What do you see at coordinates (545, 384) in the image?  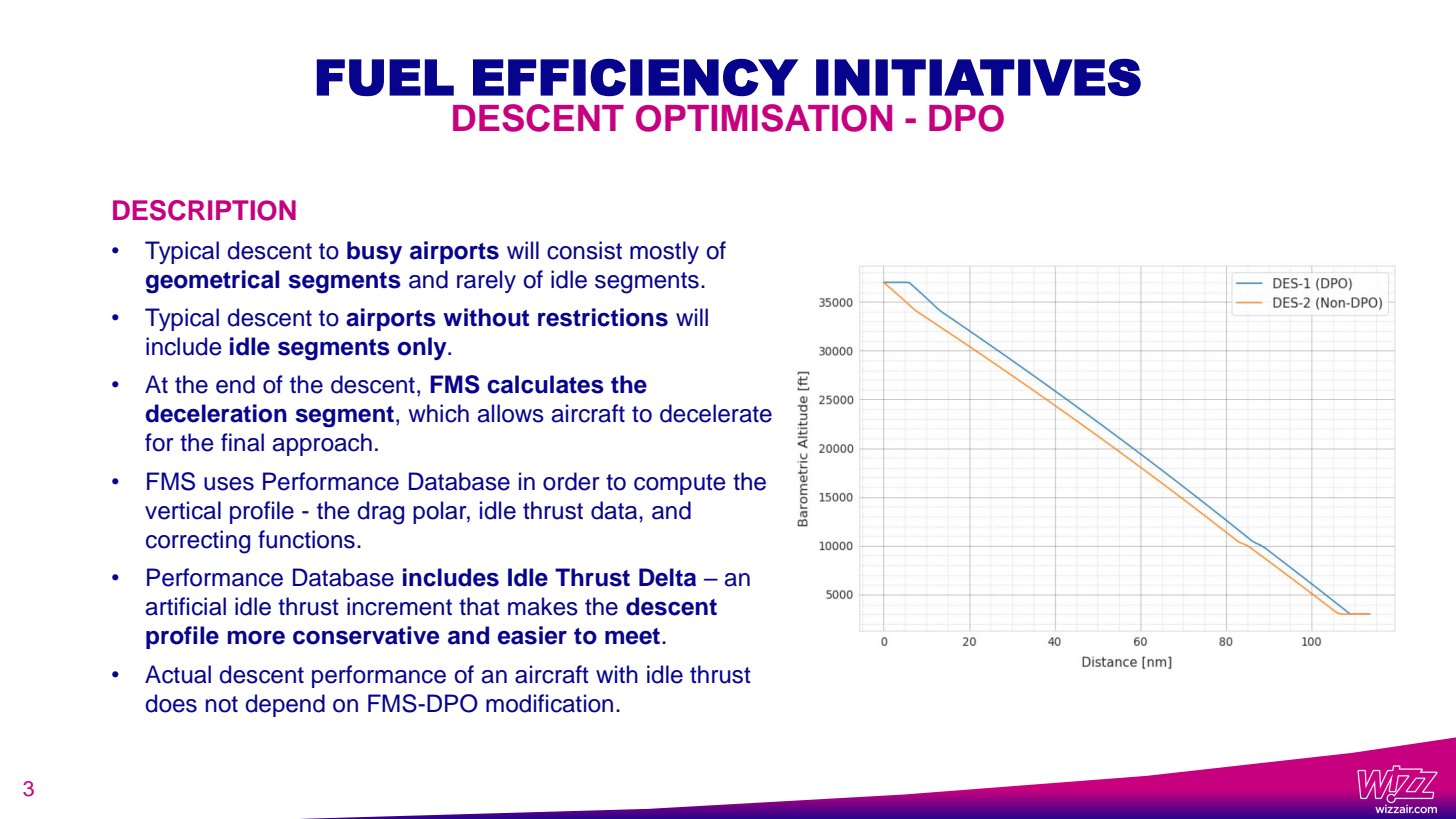 I see `calculates` at bounding box center [545, 384].
